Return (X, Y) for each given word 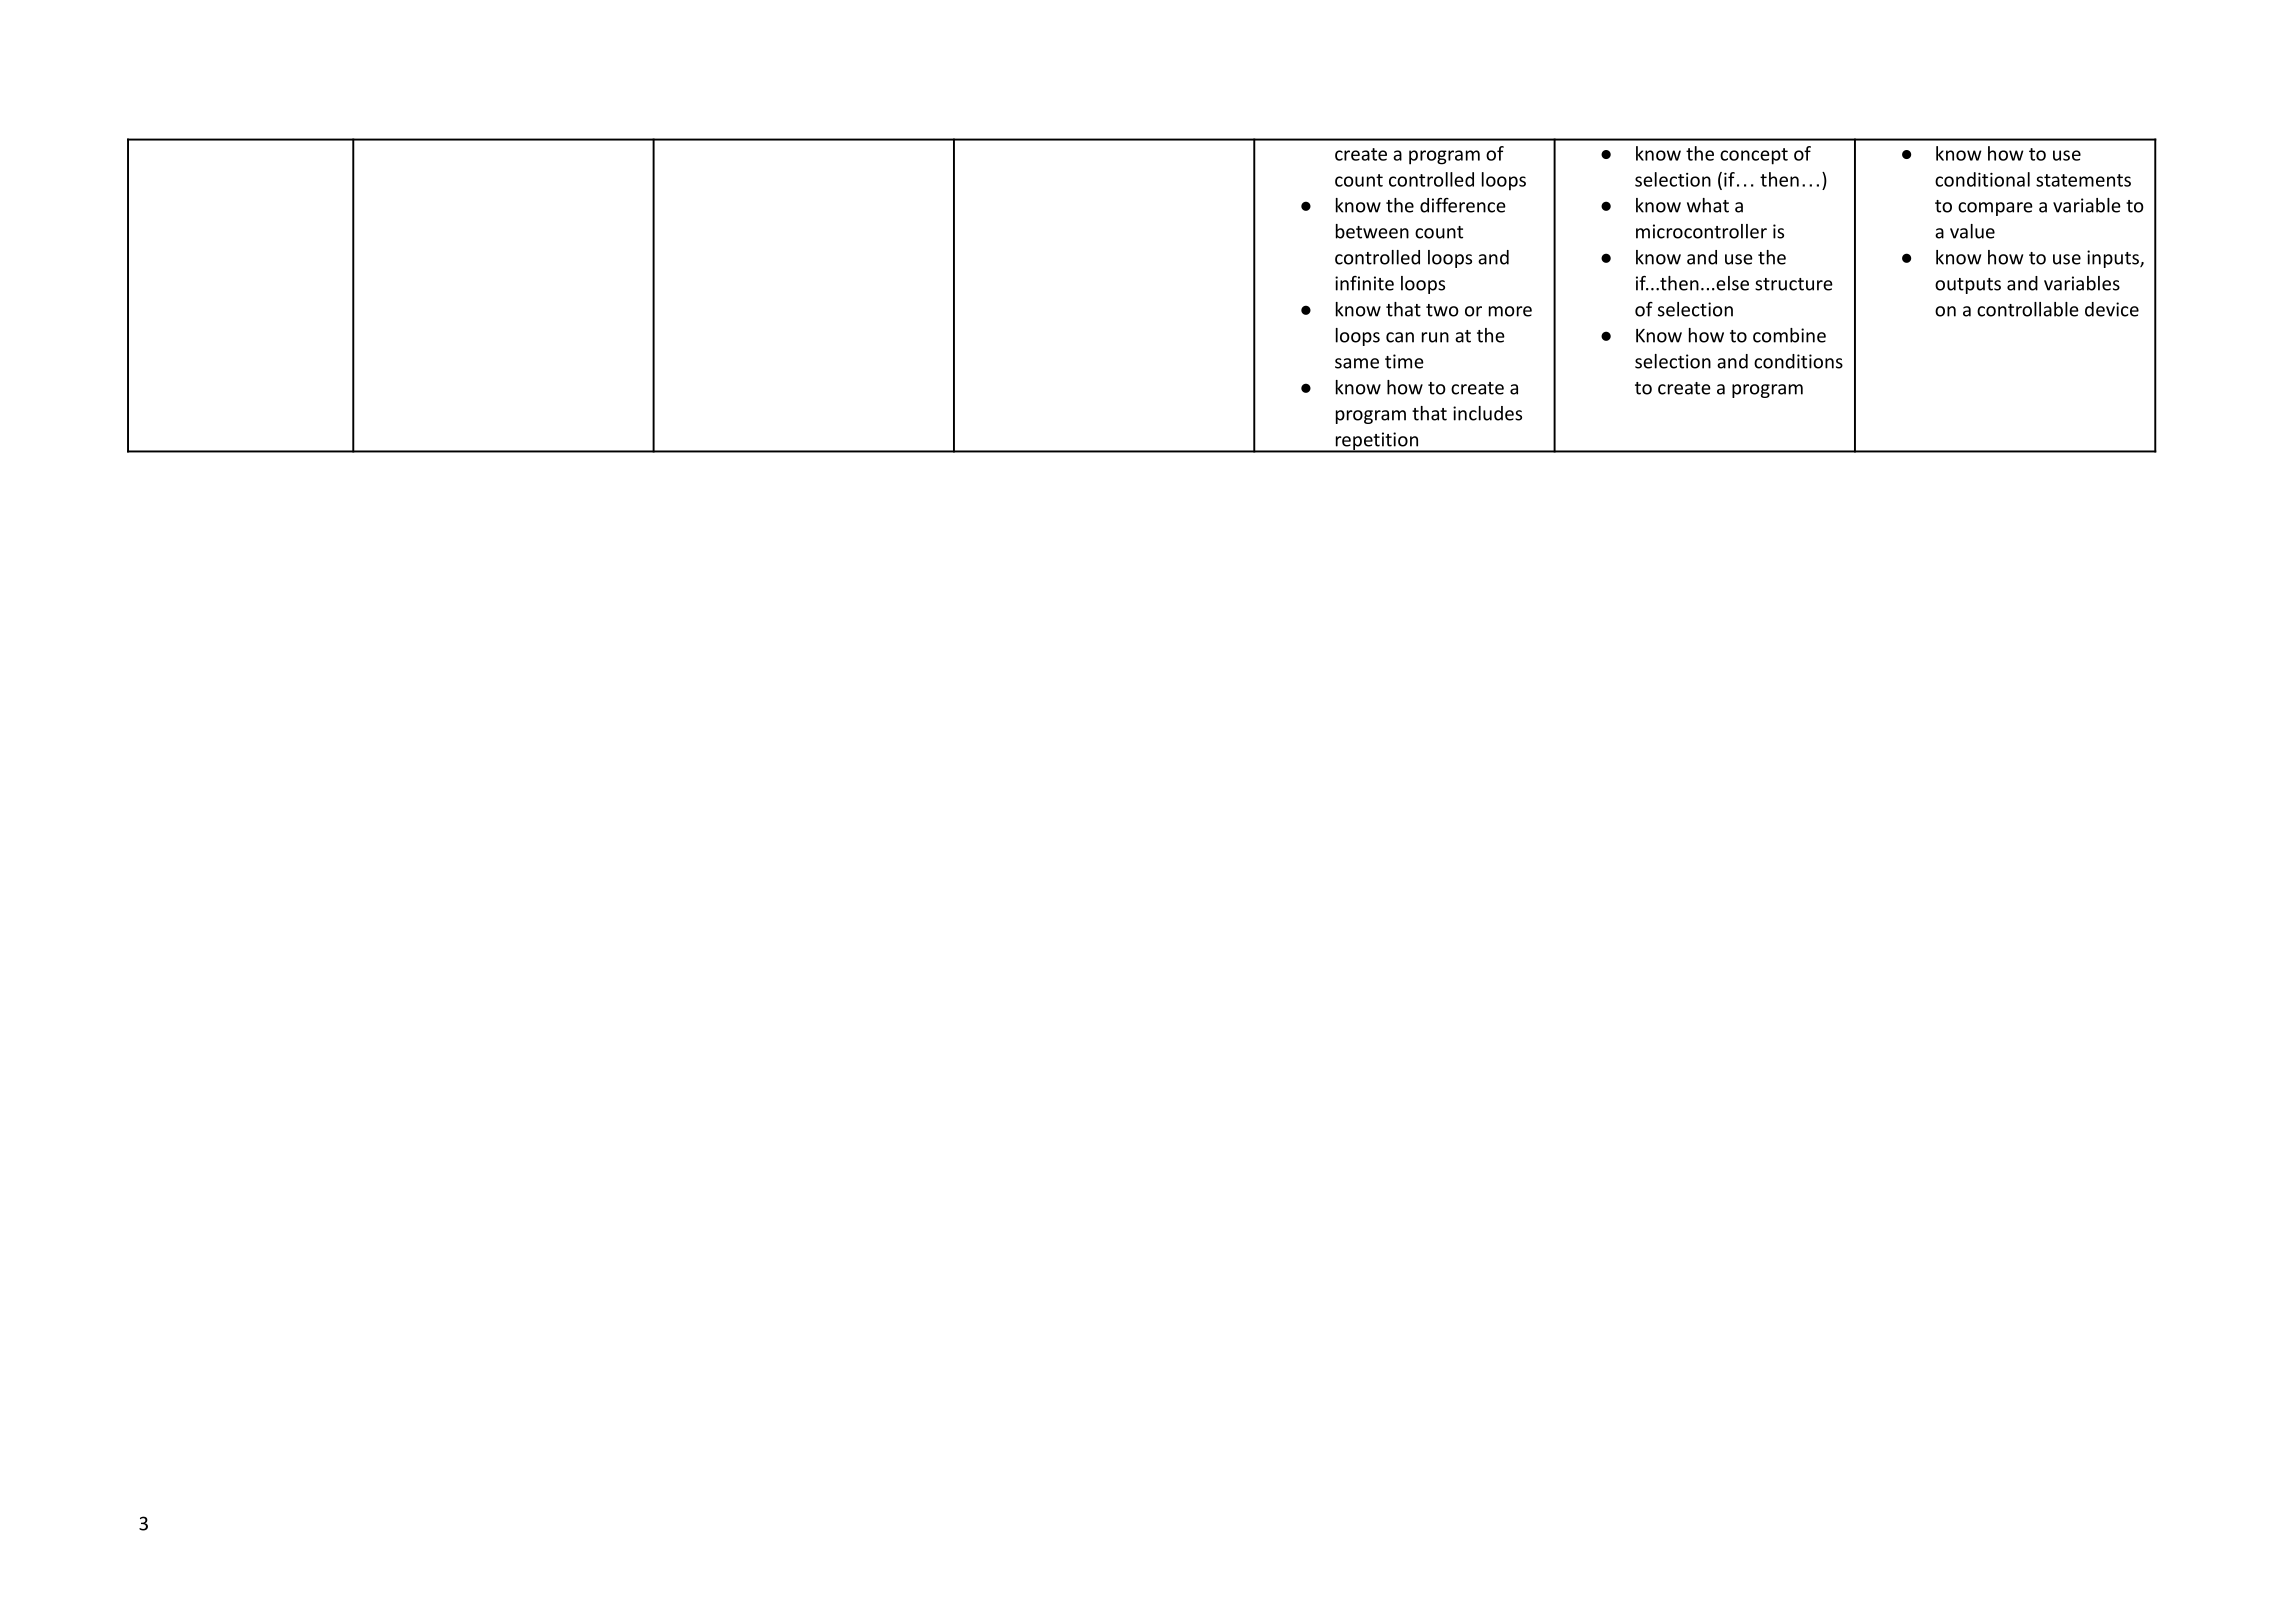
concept (1754, 156)
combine (1789, 335)
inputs (2114, 259)
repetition (1376, 442)
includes (1487, 413)
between (1372, 231)
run (1435, 337)
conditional (1982, 179)
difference (1463, 205)
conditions (1798, 361)
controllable (2028, 309)
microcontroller (1701, 231)
